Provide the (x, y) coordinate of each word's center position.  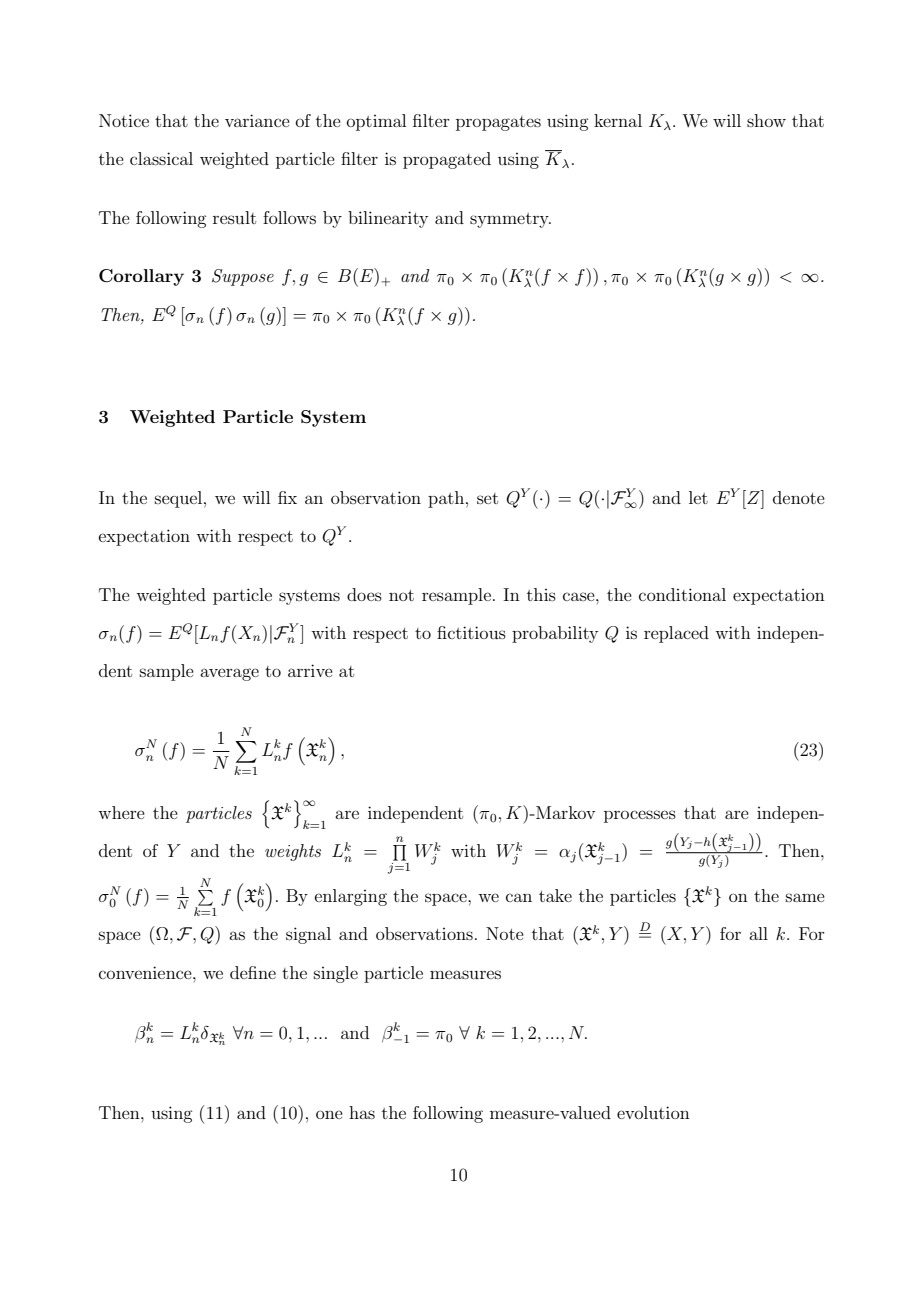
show (766, 120)
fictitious (471, 632)
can (519, 897)
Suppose (243, 277)
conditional (682, 594)
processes (640, 816)
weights (293, 852)
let (698, 497)
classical (161, 158)
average (229, 674)
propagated (447, 160)
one (329, 1114)
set (487, 498)
